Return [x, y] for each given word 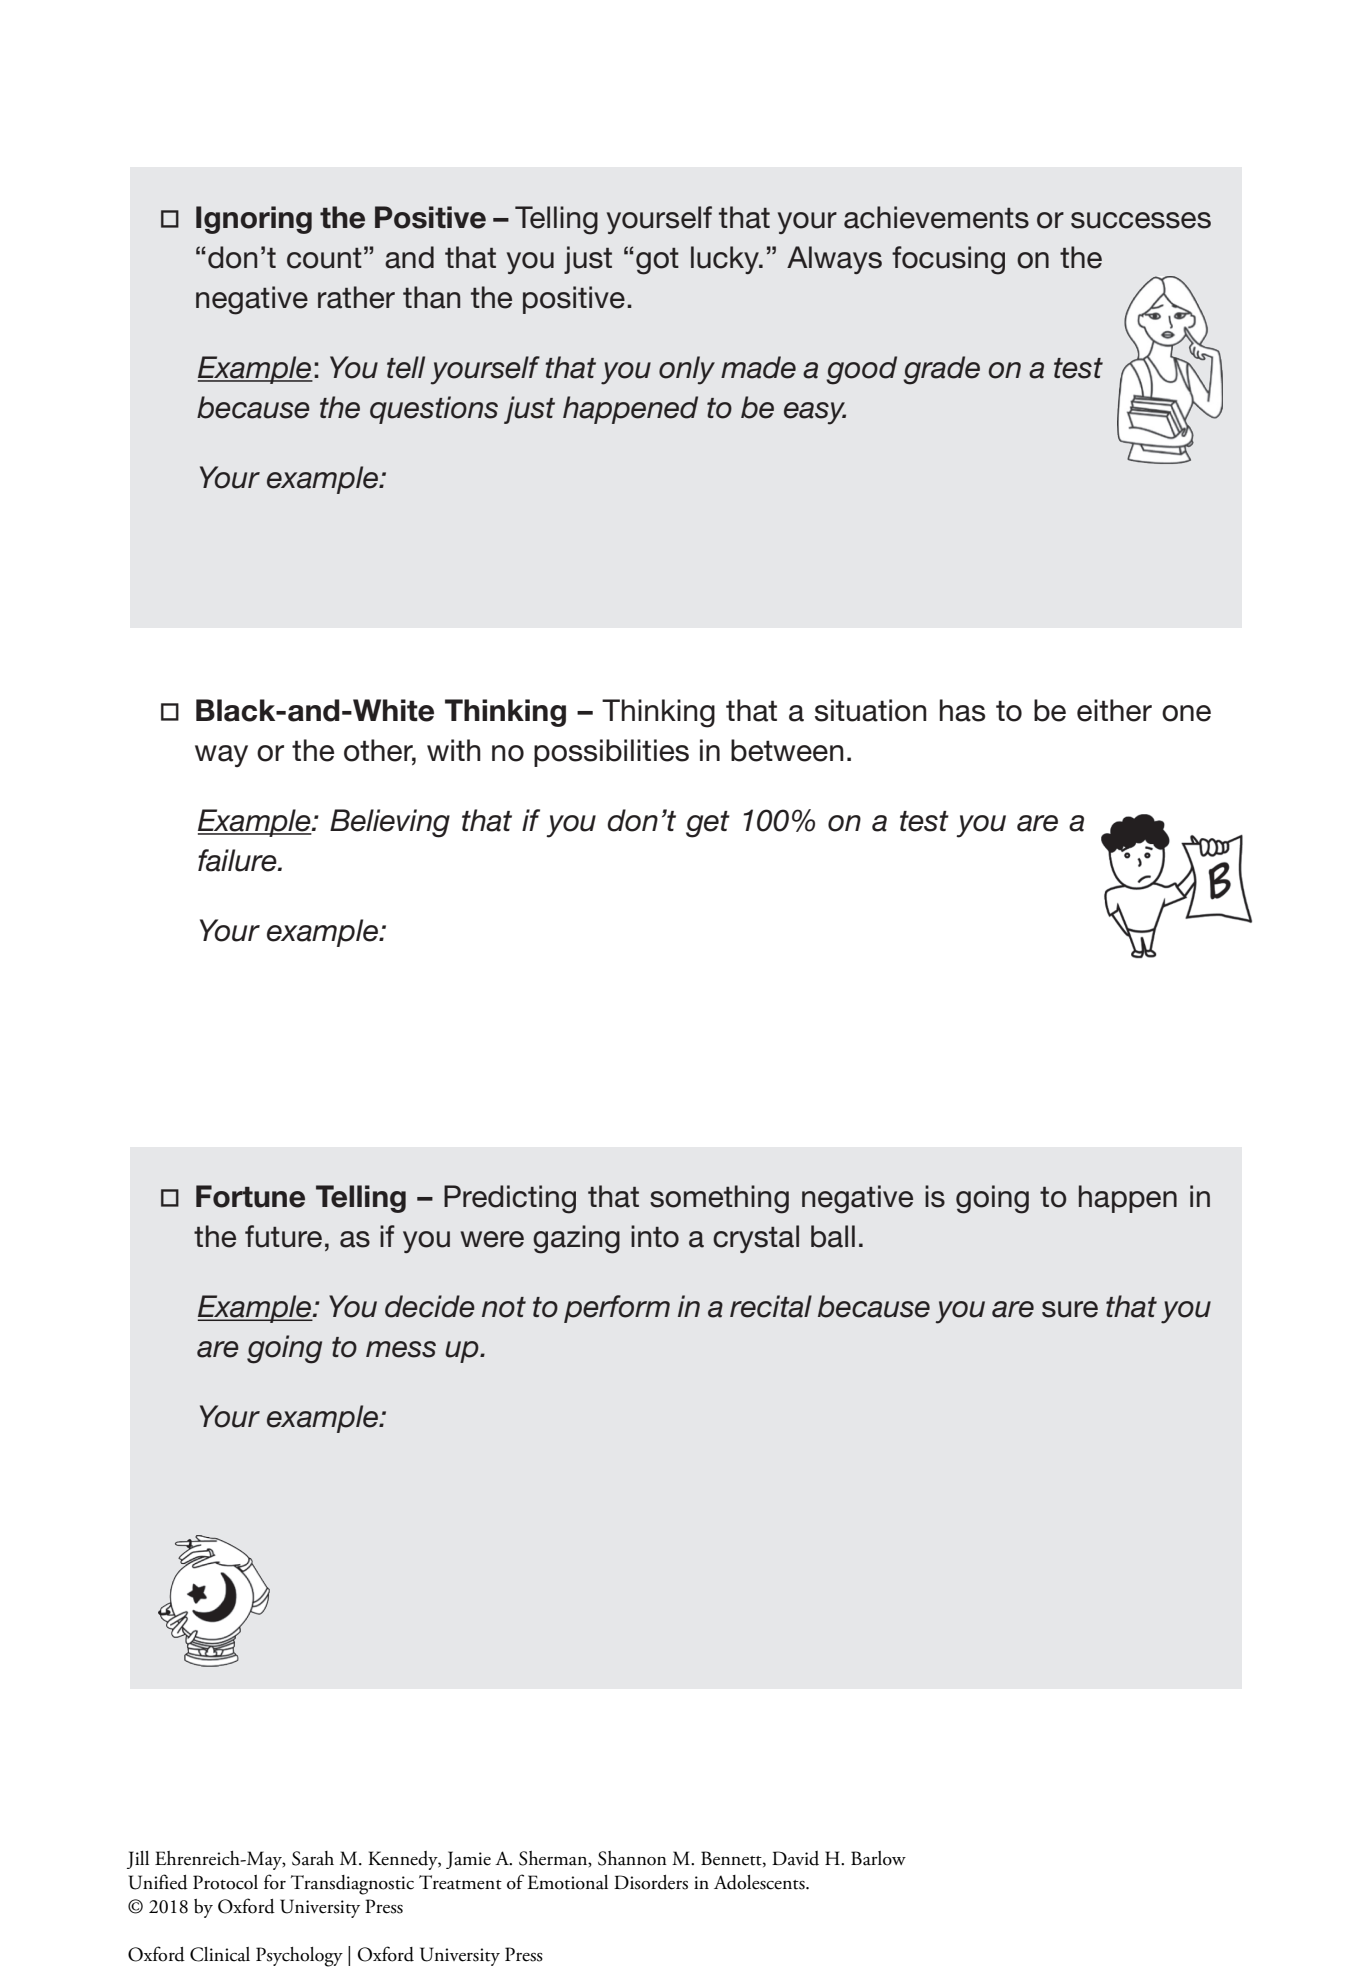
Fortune [250, 1196]
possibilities [611, 753]
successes [1141, 220]
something [719, 1199]
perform [617, 1309]
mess [401, 1349]
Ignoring [254, 220]
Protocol [225, 1882]
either [1114, 710]
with [454, 750]
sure [1070, 1309]
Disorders [651, 1882]
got [657, 261]
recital [771, 1306]
